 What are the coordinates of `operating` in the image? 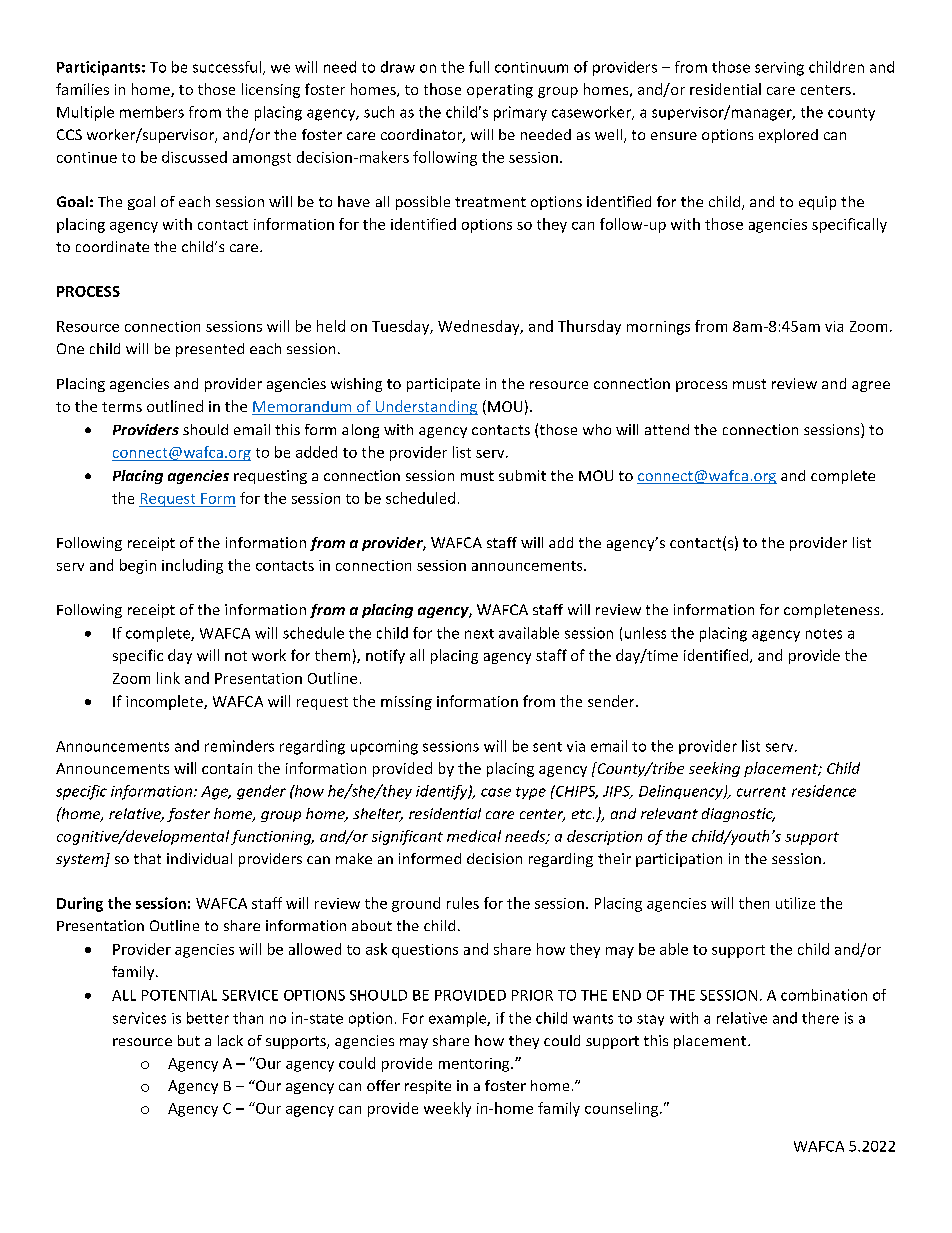 It's located at (500, 91).
